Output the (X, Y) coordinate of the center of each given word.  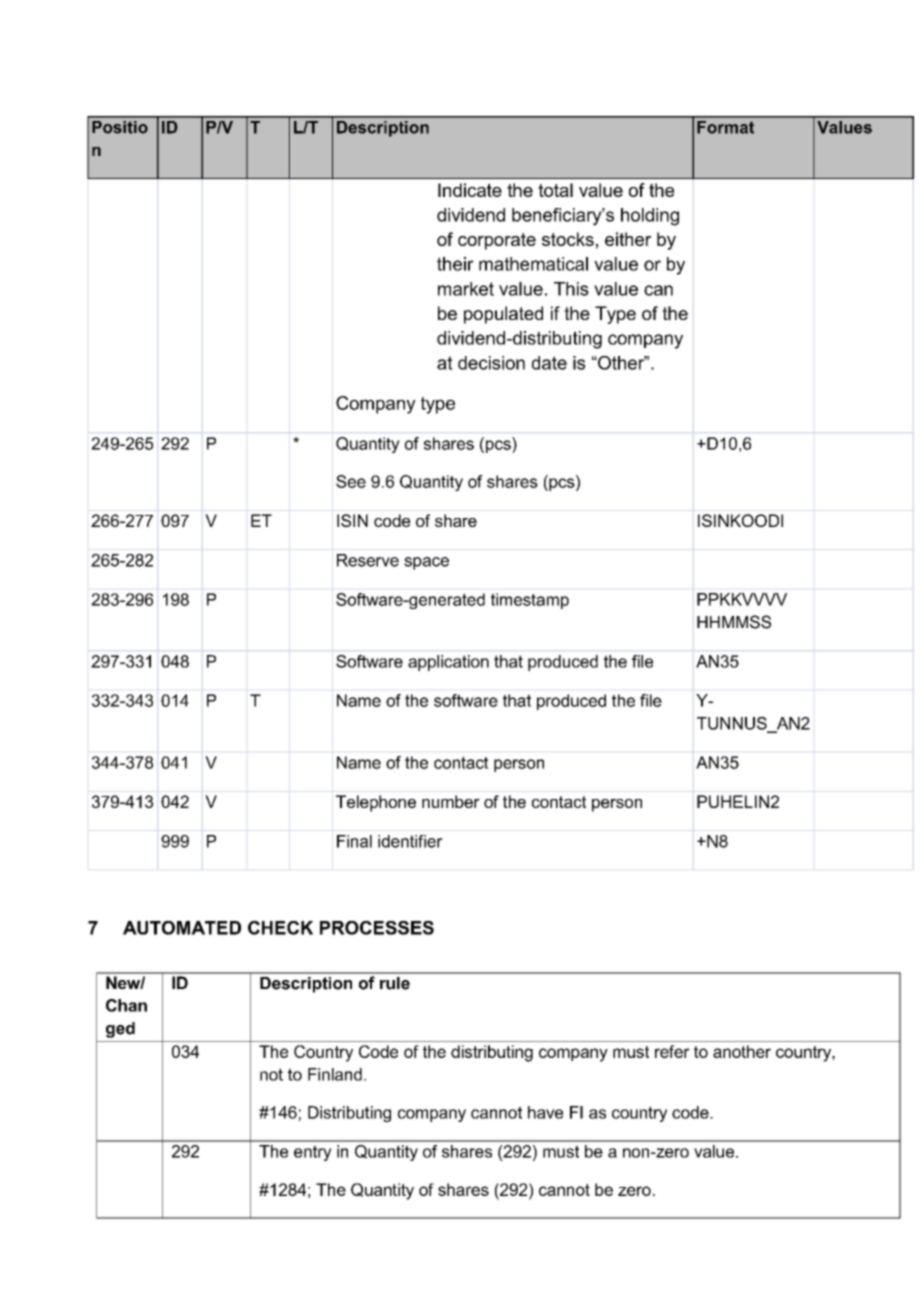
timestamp (530, 601)
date (549, 363)
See (351, 481)
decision (491, 363)
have (545, 1112)
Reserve (368, 560)
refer (672, 1051)
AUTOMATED (182, 928)
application (448, 663)
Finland (335, 1074)
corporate (497, 241)
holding (650, 217)
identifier (410, 841)
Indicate (470, 190)
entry (313, 1153)
